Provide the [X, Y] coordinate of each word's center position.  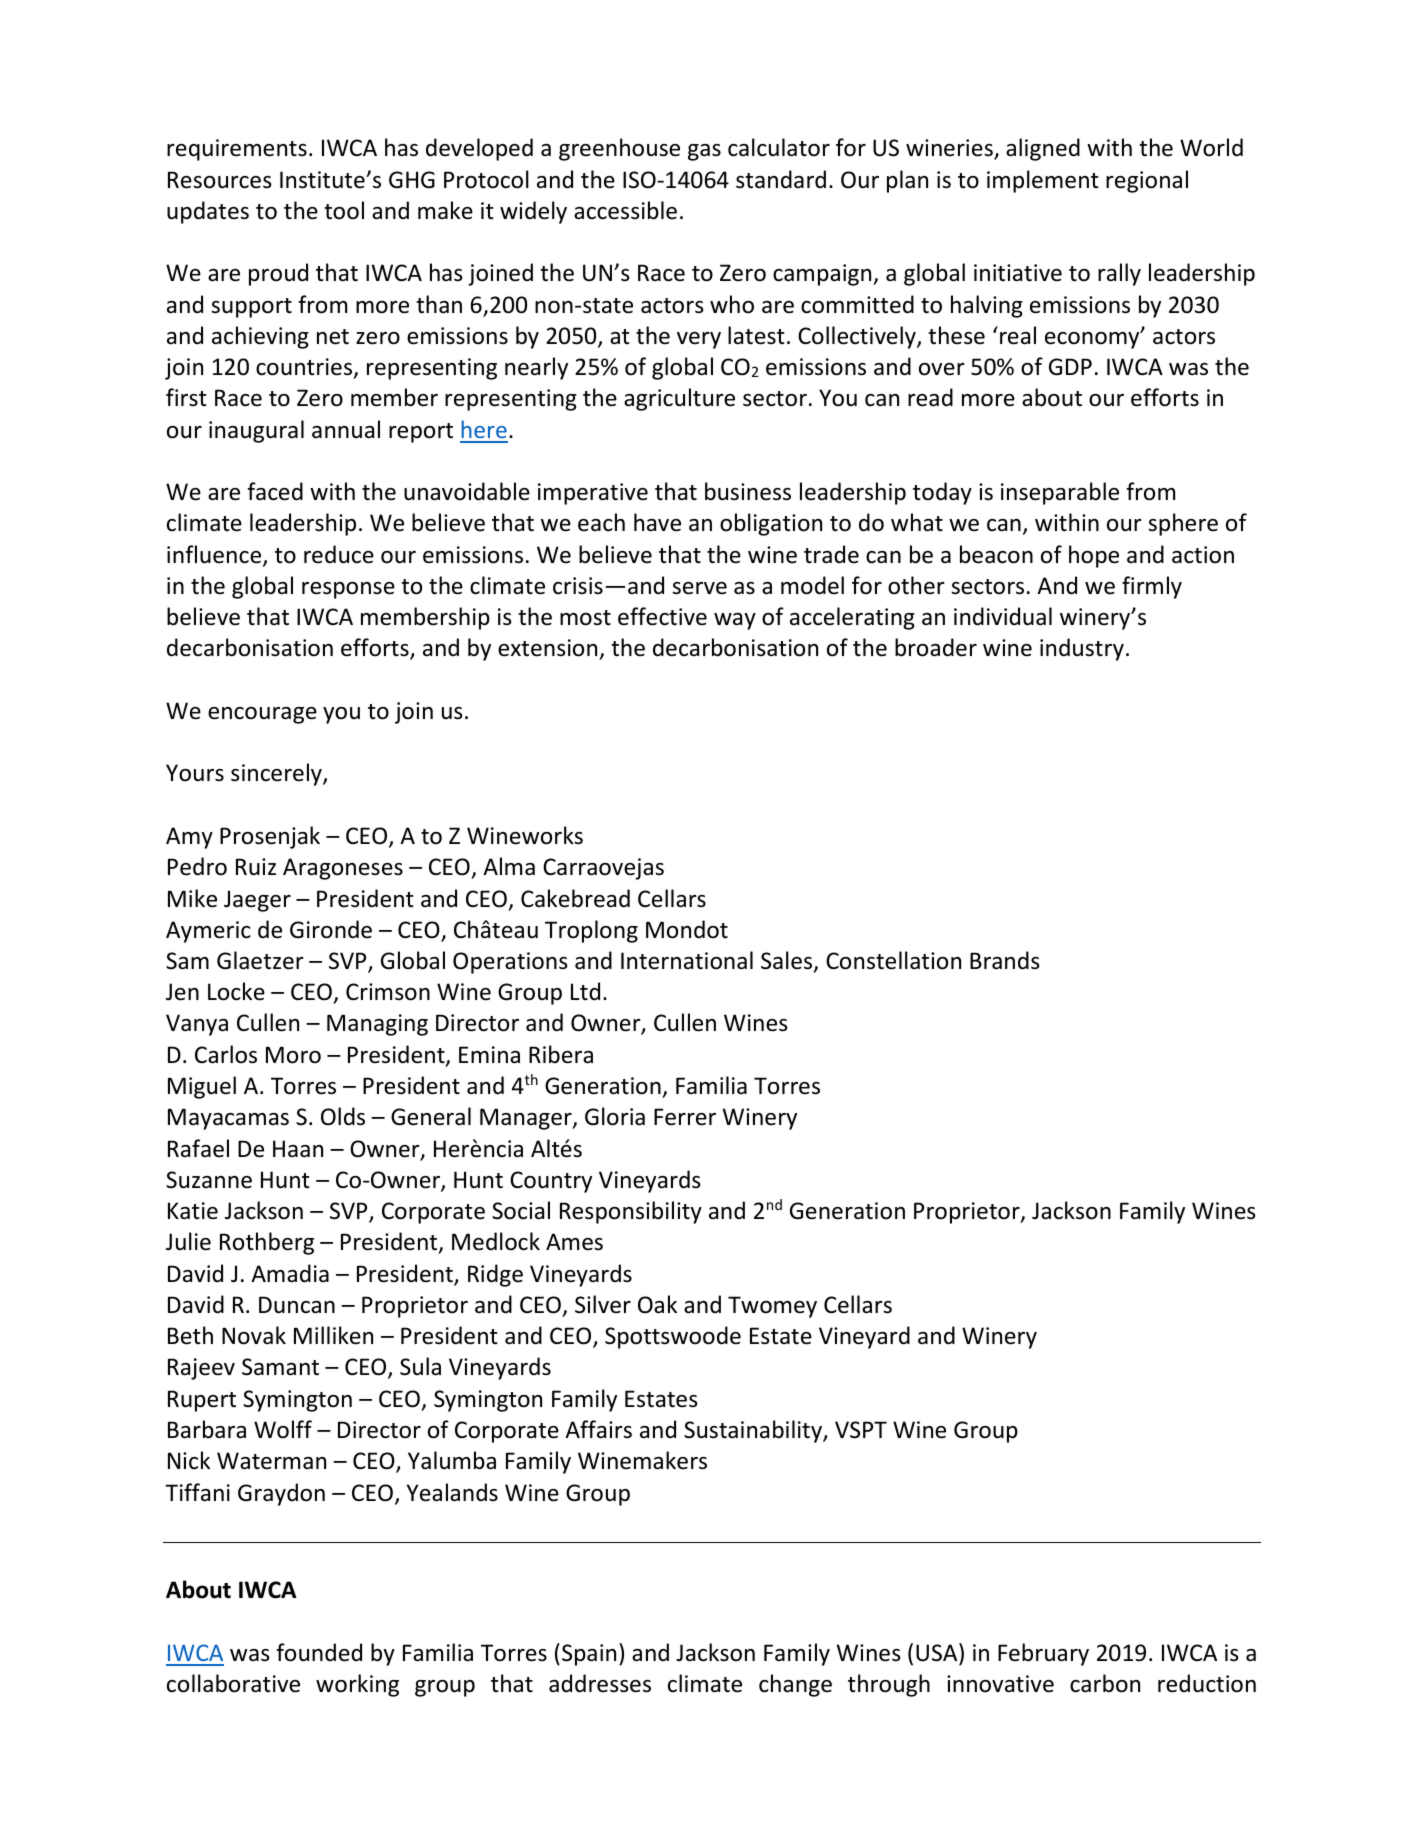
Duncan [297, 1305]
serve [699, 588]
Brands [1005, 960]
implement [1043, 181]
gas [704, 152]
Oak [657, 1304]
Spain [589, 1655]
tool [344, 210]
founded [319, 1652]
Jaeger [257, 901]
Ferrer [685, 1117]
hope [1094, 556]
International [687, 960]
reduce [339, 554]
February [1043, 1654]
